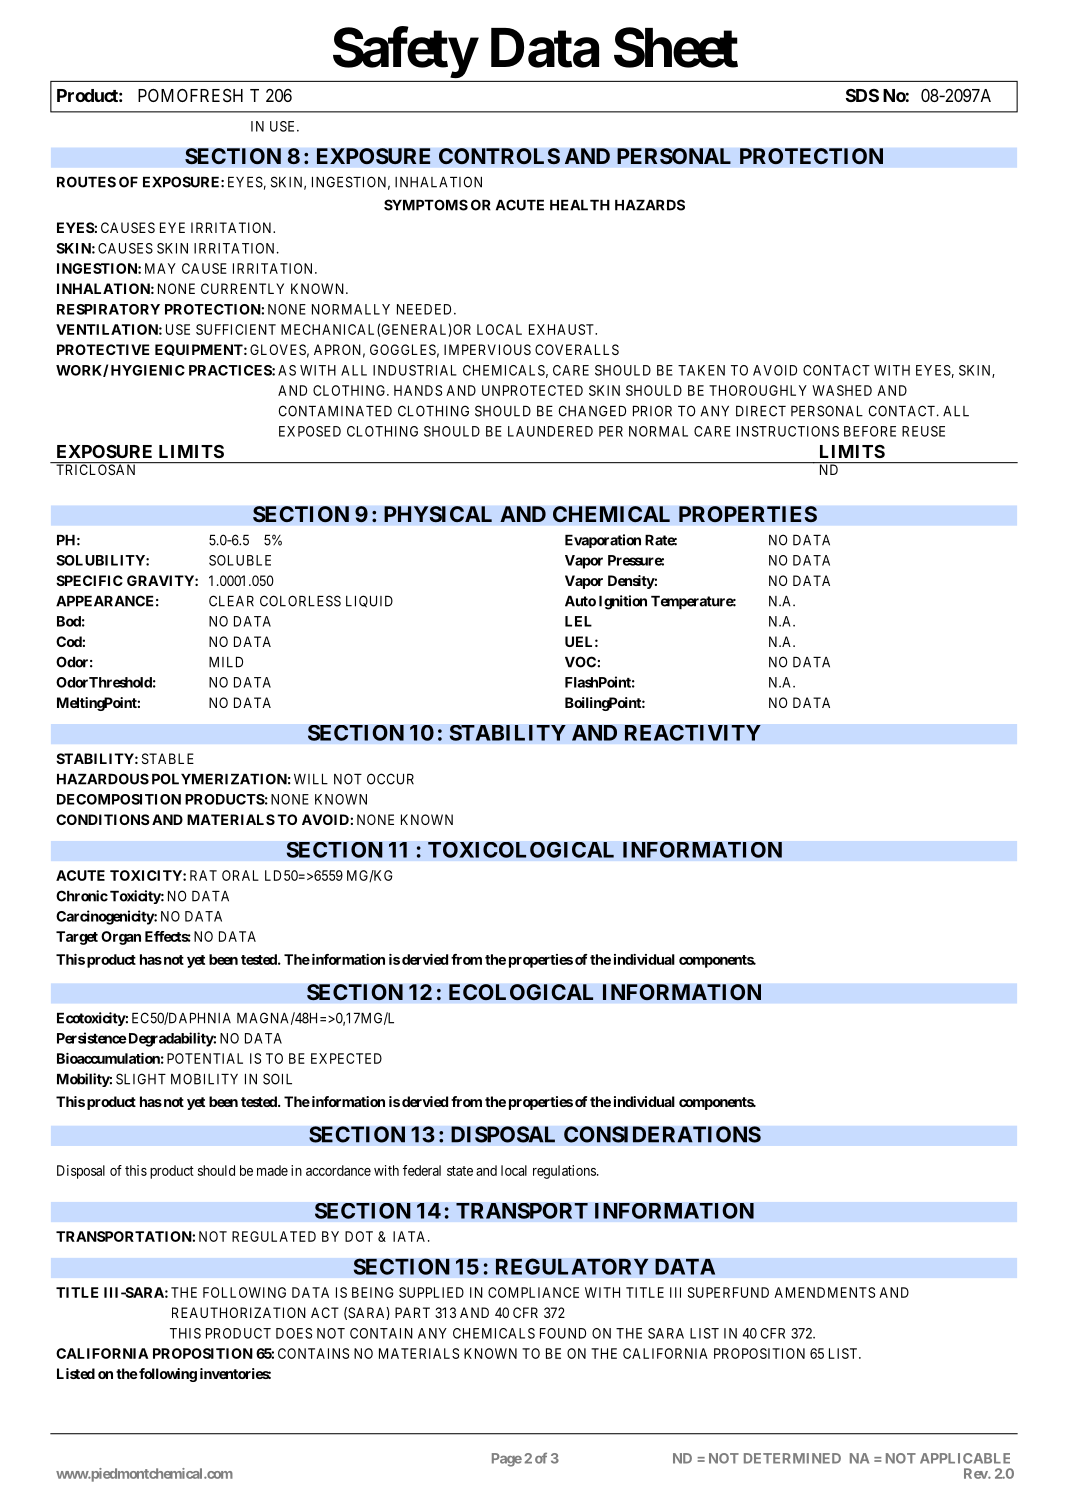 The height and width of the document is (1510, 1068). What do you see at coordinates (521, 850) in the document?
I see `TOXICOLOGICAL` at bounding box center [521, 850].
